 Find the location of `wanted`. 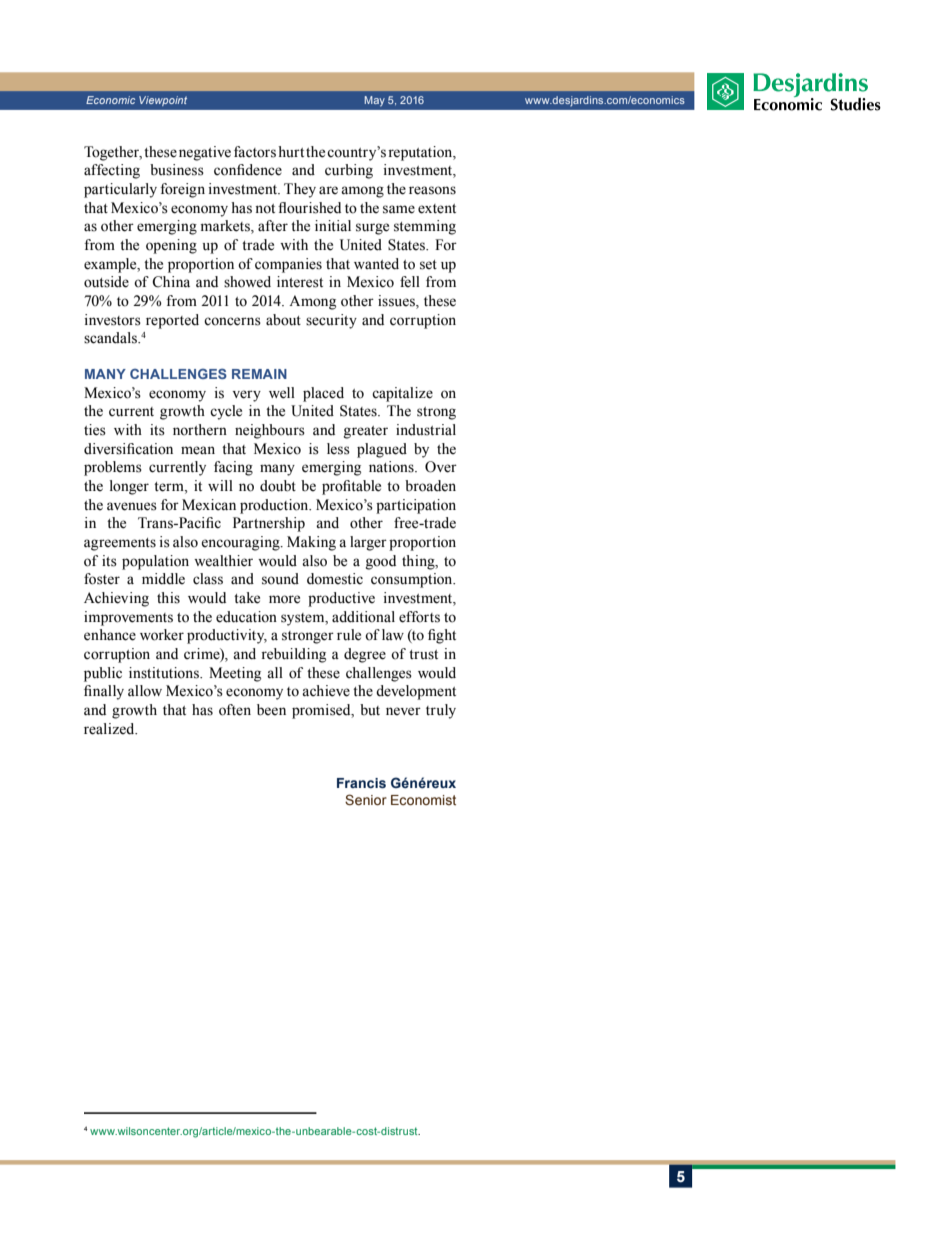

wanted is located at coordinates (376, 264).
